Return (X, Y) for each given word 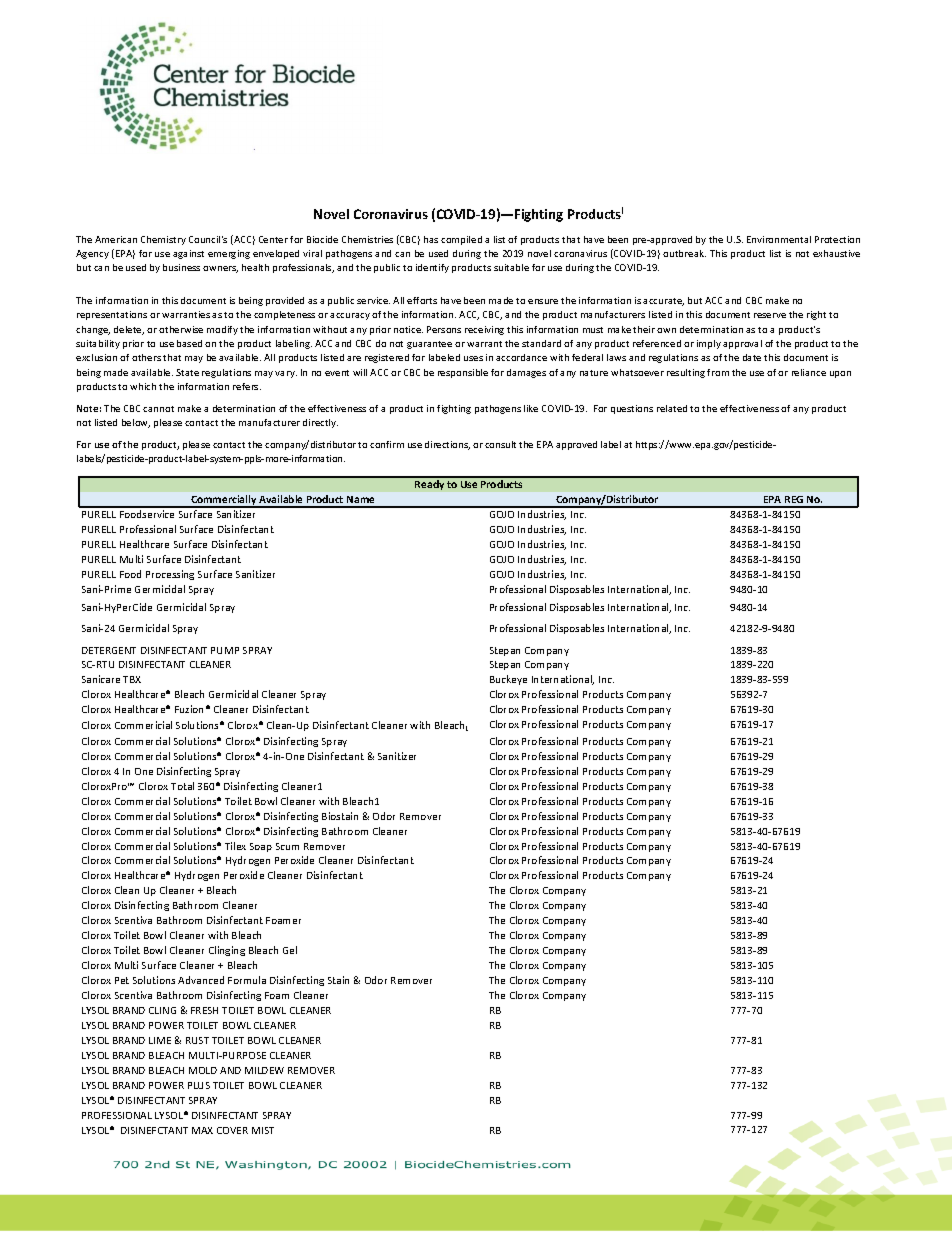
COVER (232, 1130)
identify (432, 268)
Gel (290, 950)
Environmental (779, 239)
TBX (132, 679)
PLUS (199, 1085)
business (181, 267)
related (672, 408)
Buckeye (508, 680)
